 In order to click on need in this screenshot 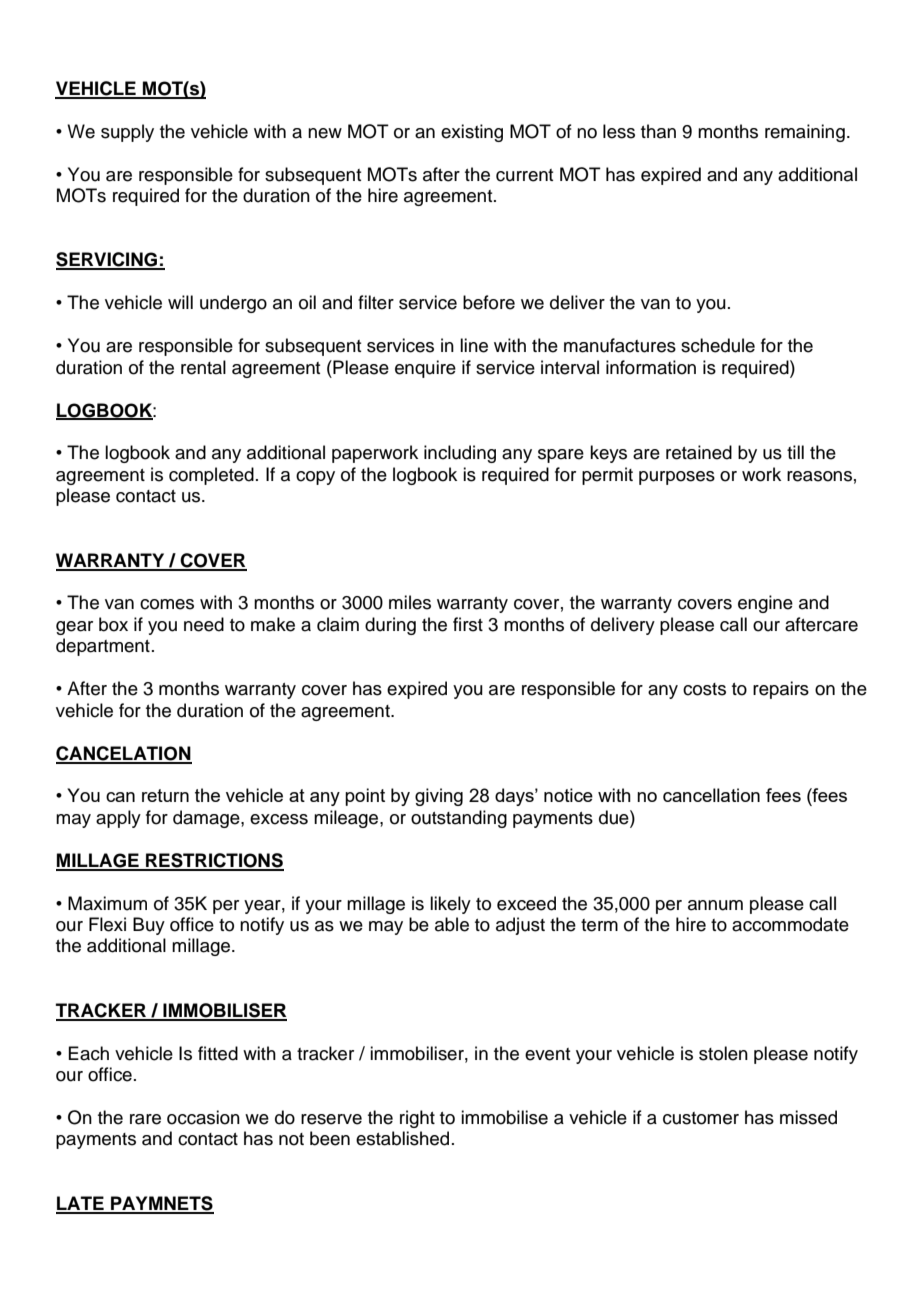, I will do `click(204, 624)`.
